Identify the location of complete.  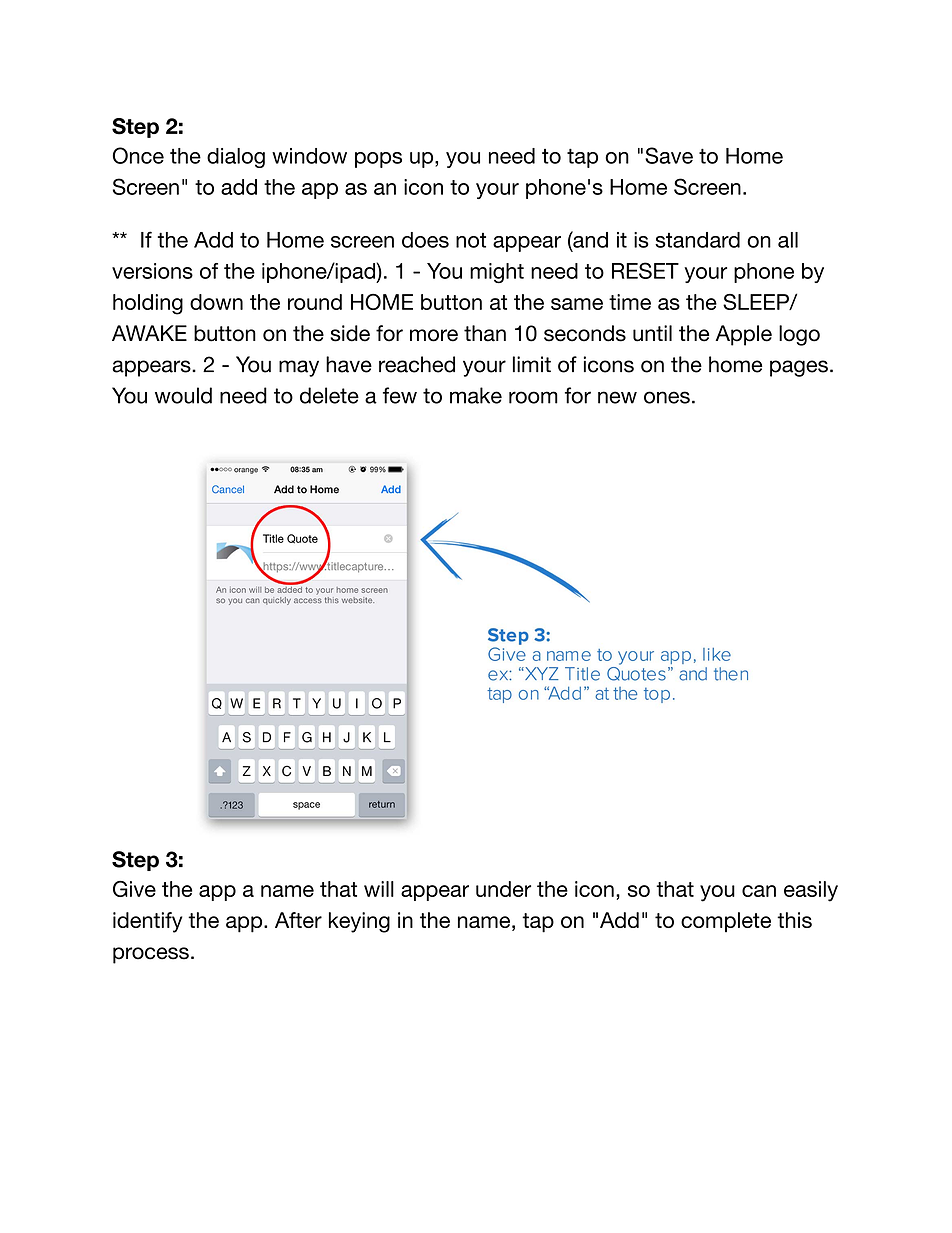
(726, 922).
